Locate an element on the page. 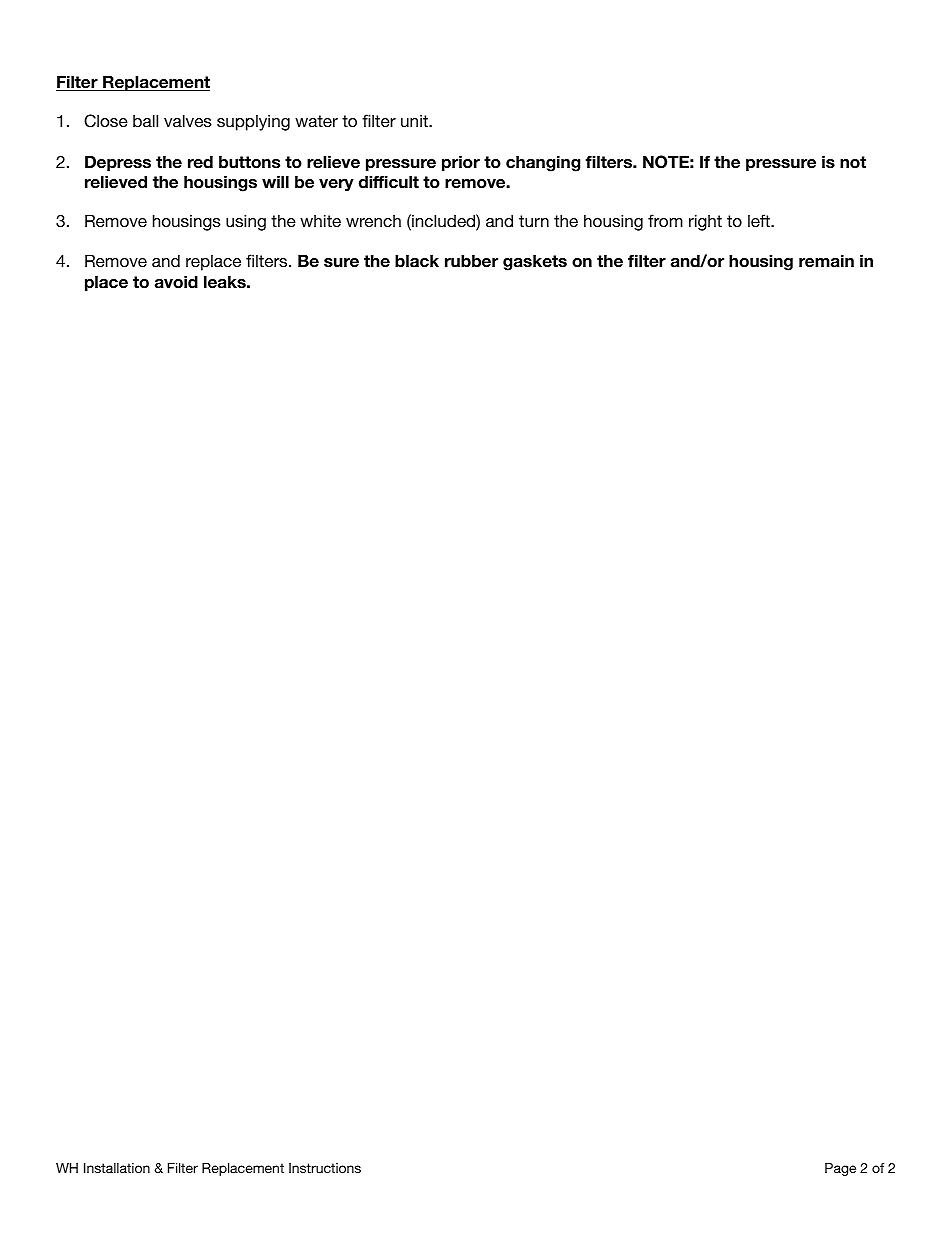 The image size is (952, 1233). avoid is located at coordinates (176, 282).
